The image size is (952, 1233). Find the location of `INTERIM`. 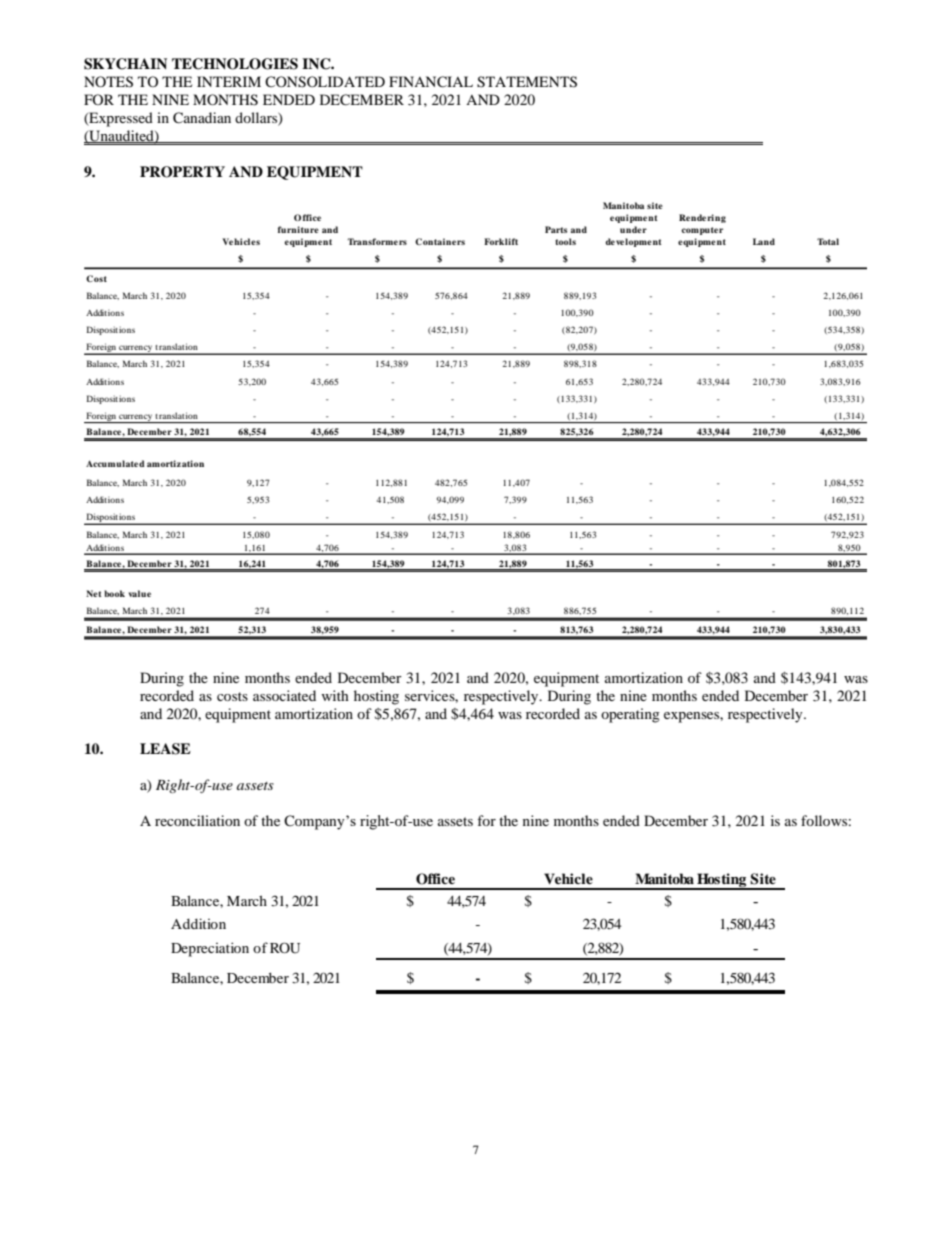

INTERIM is located at coordinates (229, 81).
